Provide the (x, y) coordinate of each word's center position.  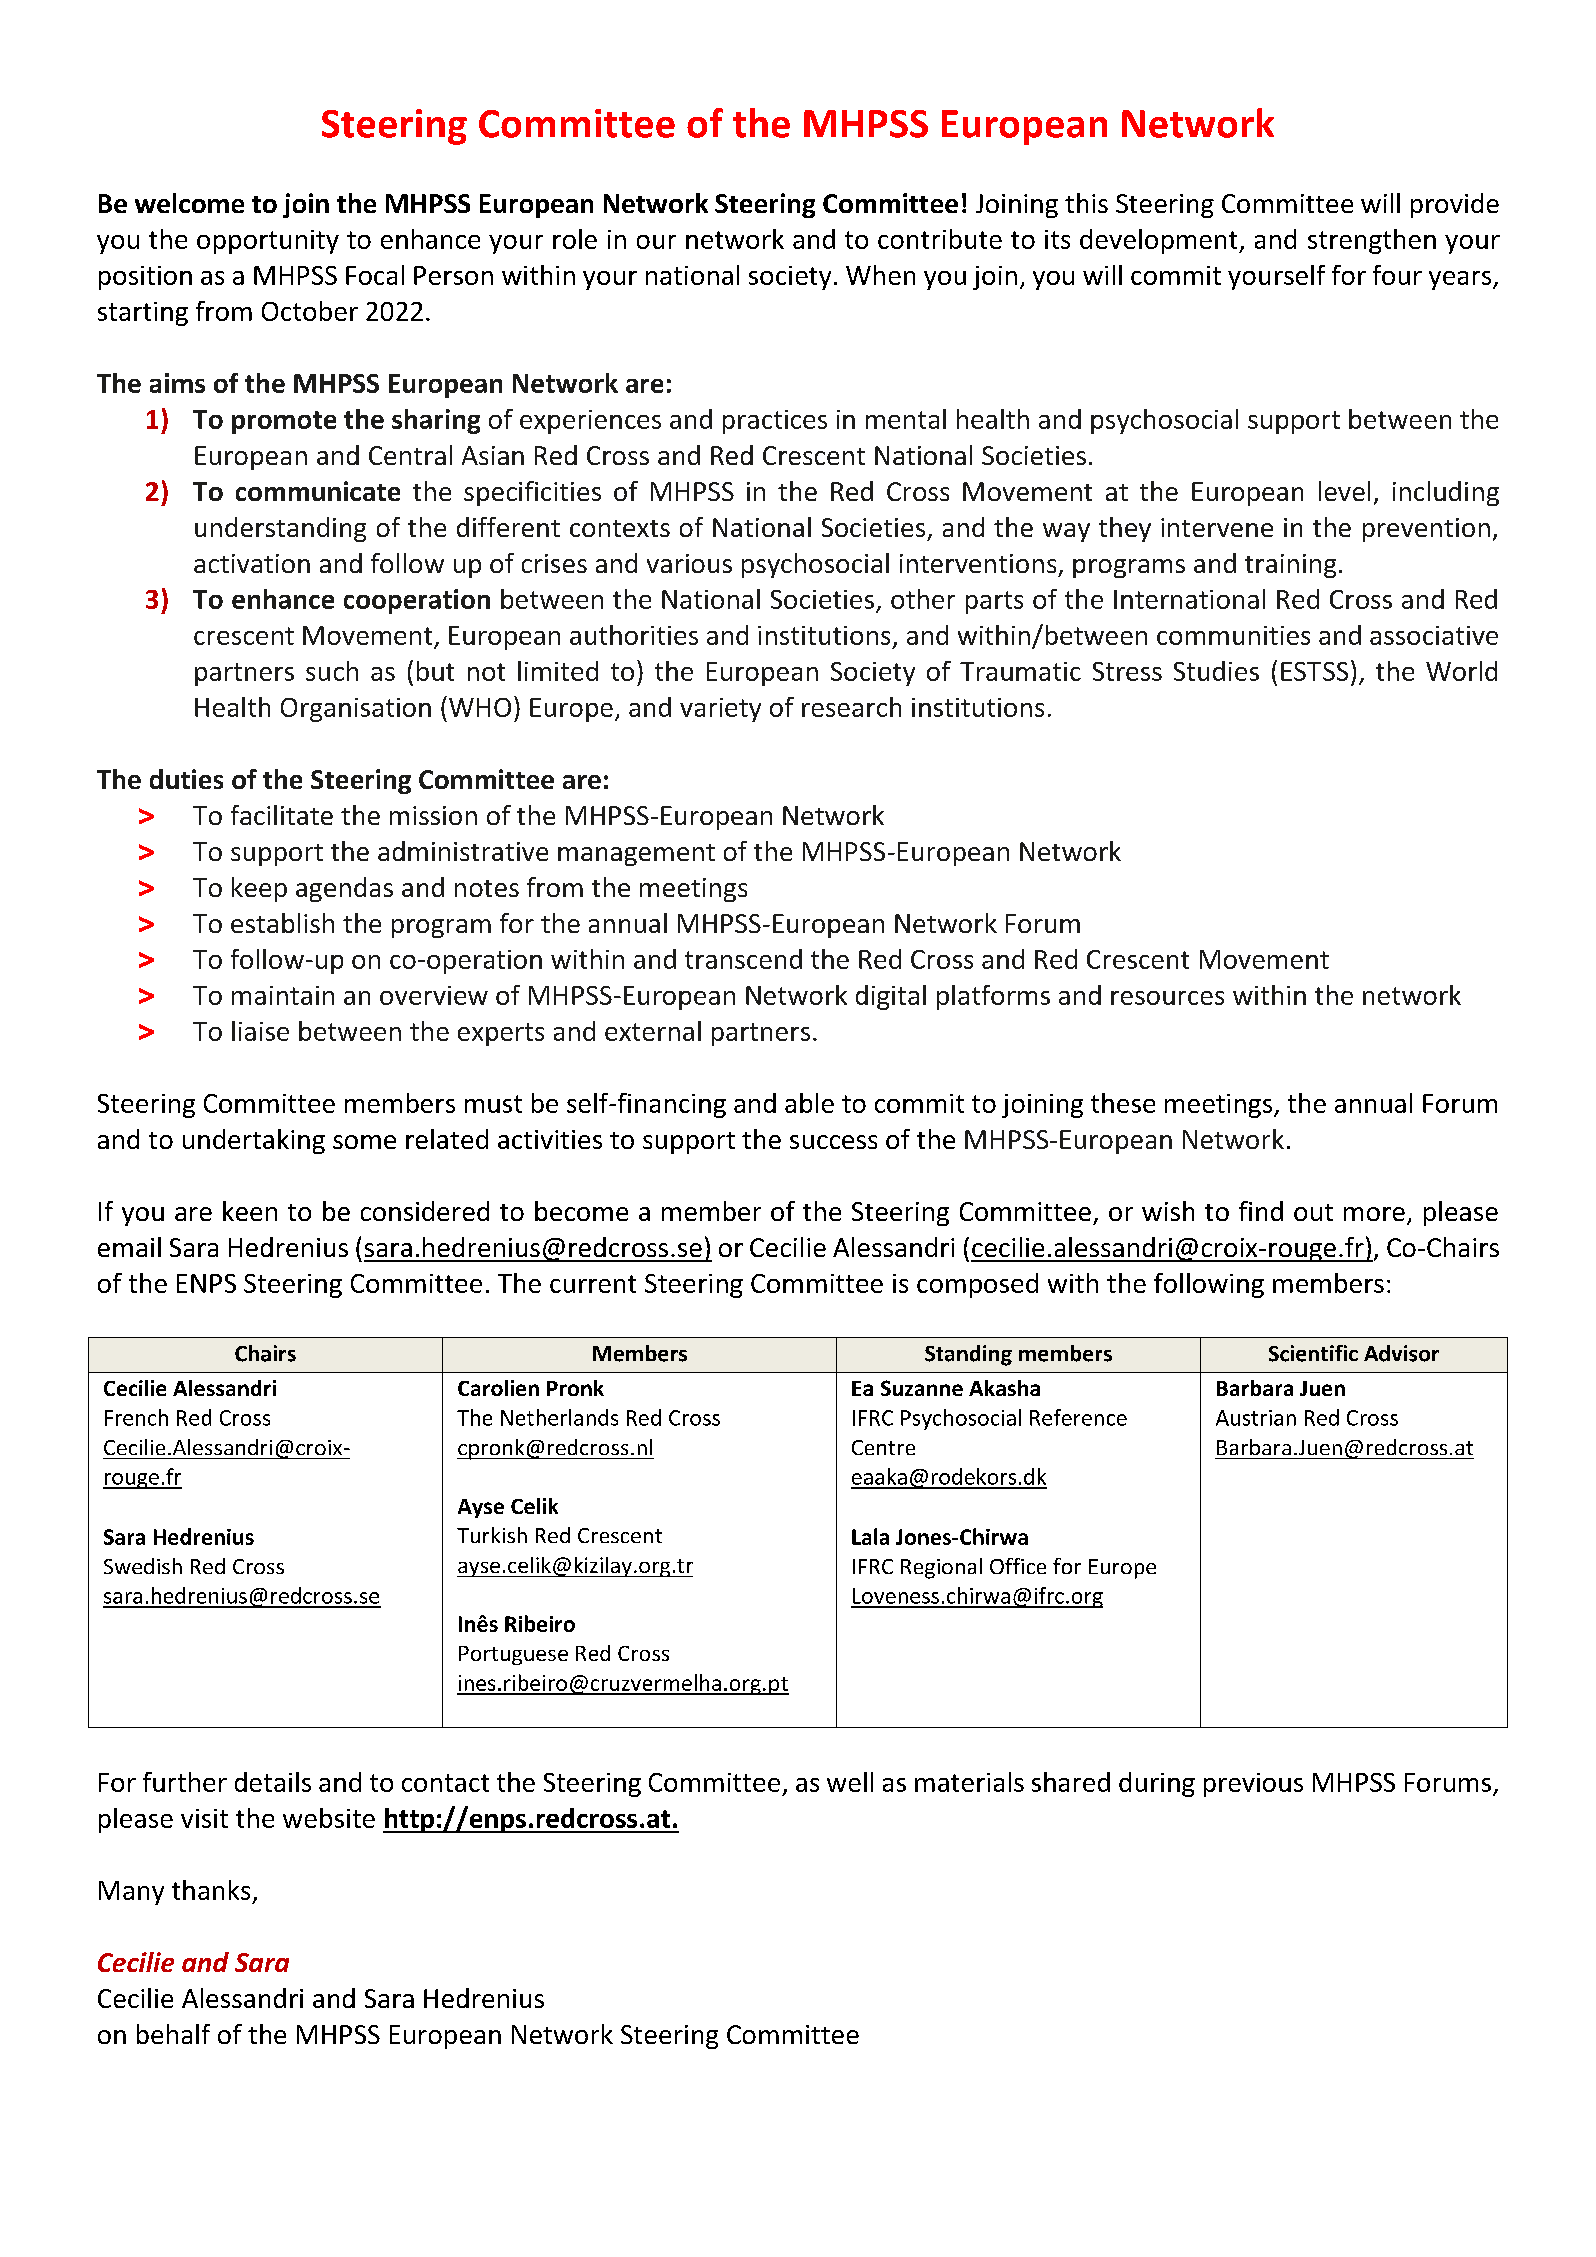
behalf (173, 2034)
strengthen (1372, 241)
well (850, 1782)
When (880, 275)
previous (1253, 1785)
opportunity (268, 242)
